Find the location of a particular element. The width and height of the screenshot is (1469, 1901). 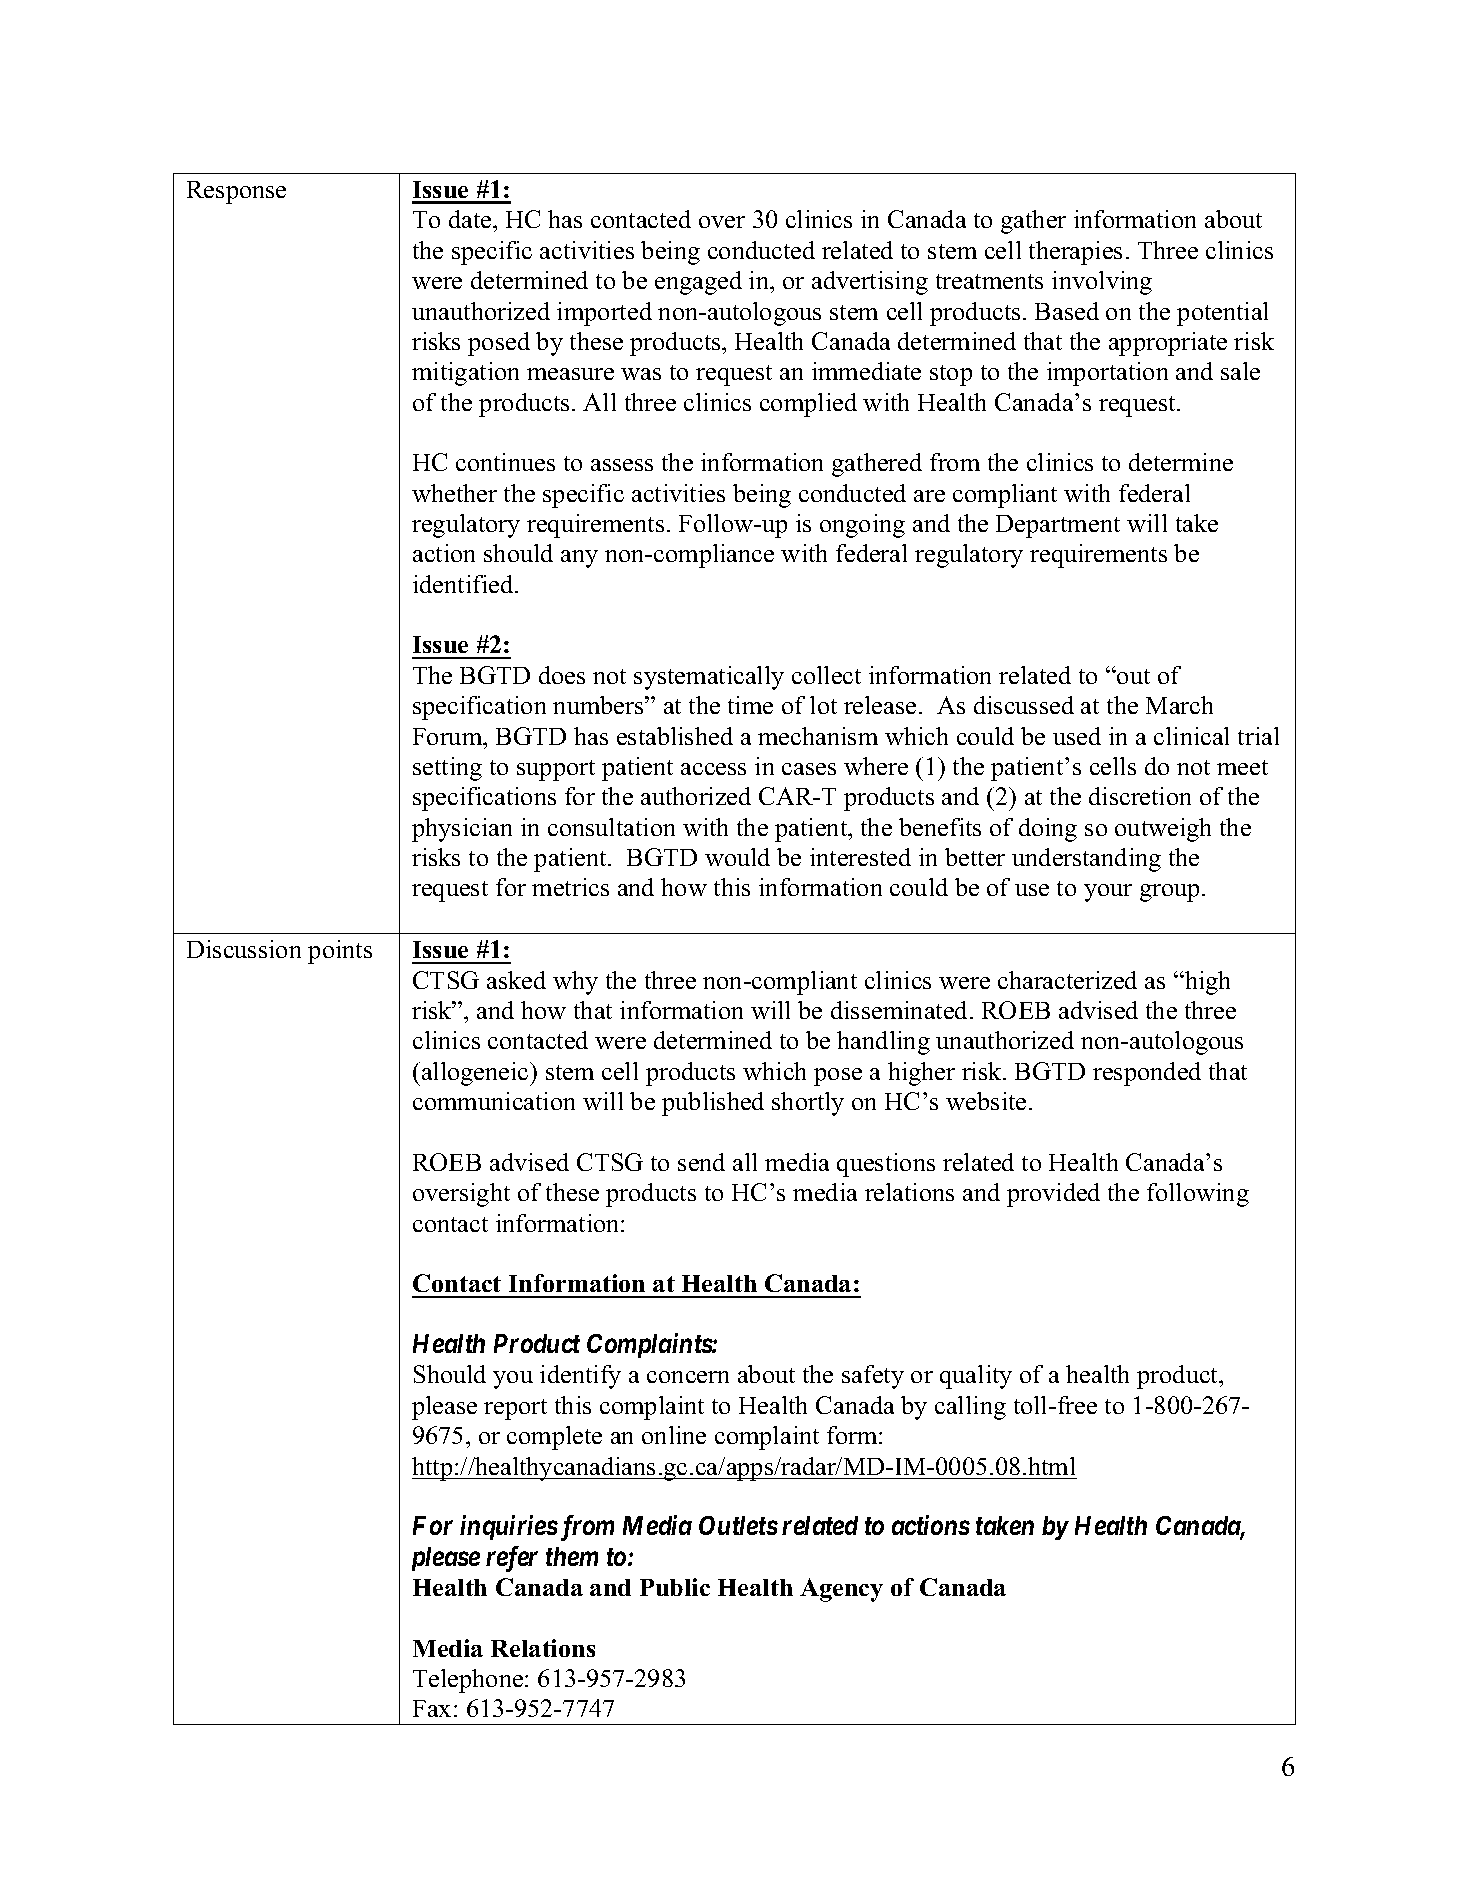

March is located at coordinates (1179, 705).
